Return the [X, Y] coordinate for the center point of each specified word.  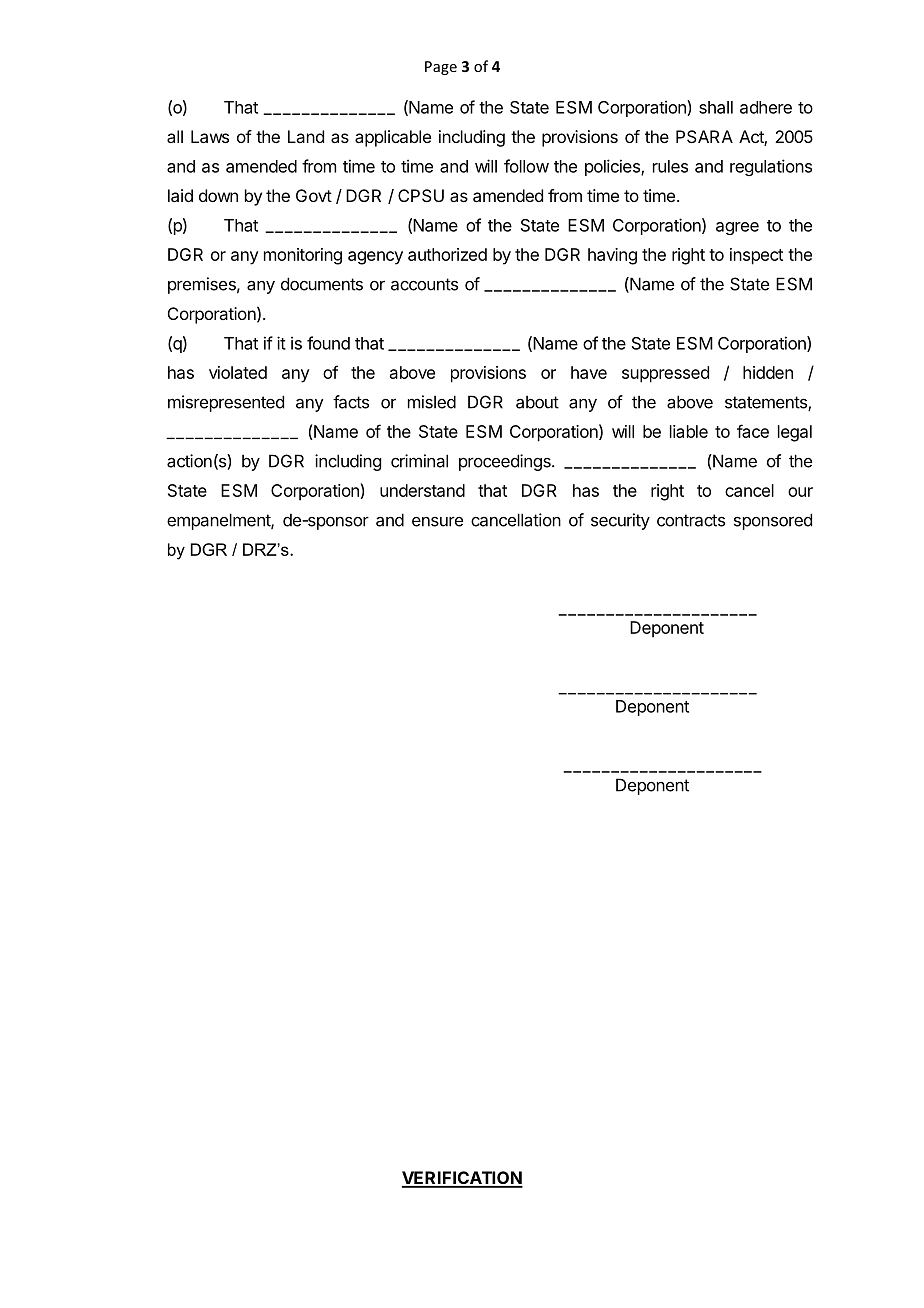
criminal [419, 461]
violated [238, 372]
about [537, 402]
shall [716, 107]
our [800, 492]
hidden [768, 372]
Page [441, 68]
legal [795, 433]
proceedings [506, 462]
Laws [210, 136]
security [620, 521]
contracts [691, 520]
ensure [437, 521]
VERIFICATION [462, 1179]
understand [422, 490]
